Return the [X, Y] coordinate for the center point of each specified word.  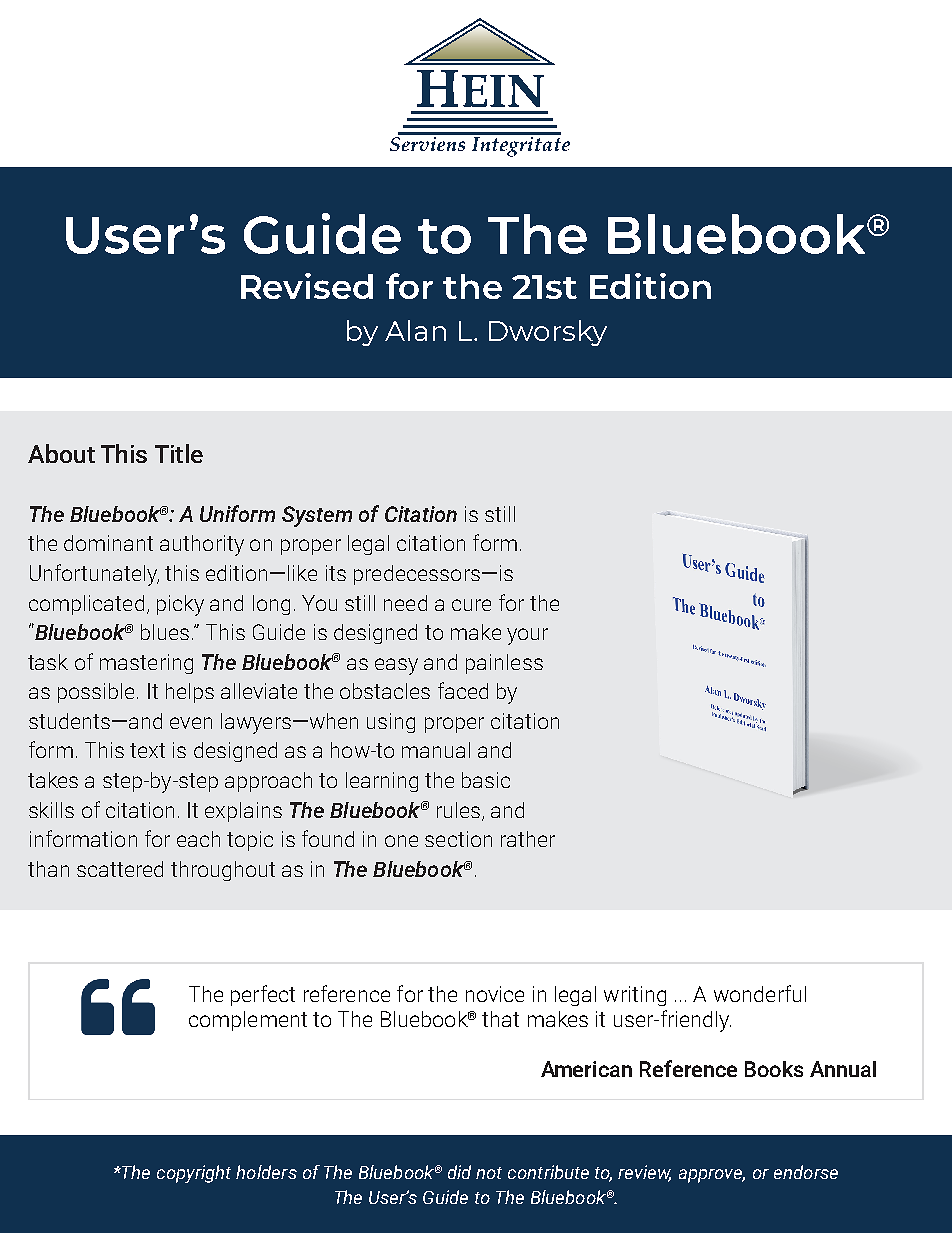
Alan [415, 330]
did [459, 1172]
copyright [194, 1174]
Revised [307, 286]
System [317, 516]
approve [712, 1176]
